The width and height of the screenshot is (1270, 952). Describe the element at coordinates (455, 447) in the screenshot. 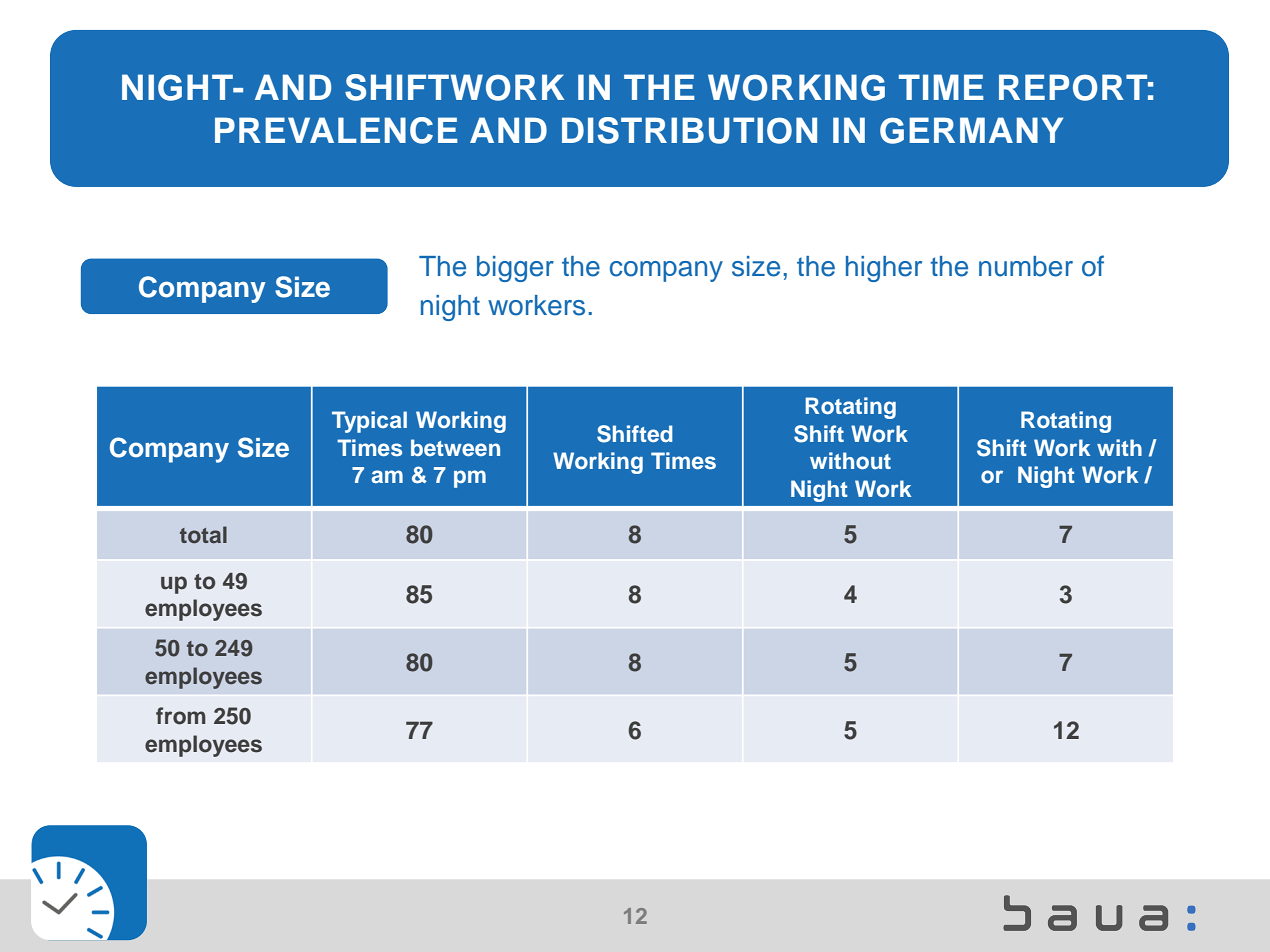

I see `between` at that location.
